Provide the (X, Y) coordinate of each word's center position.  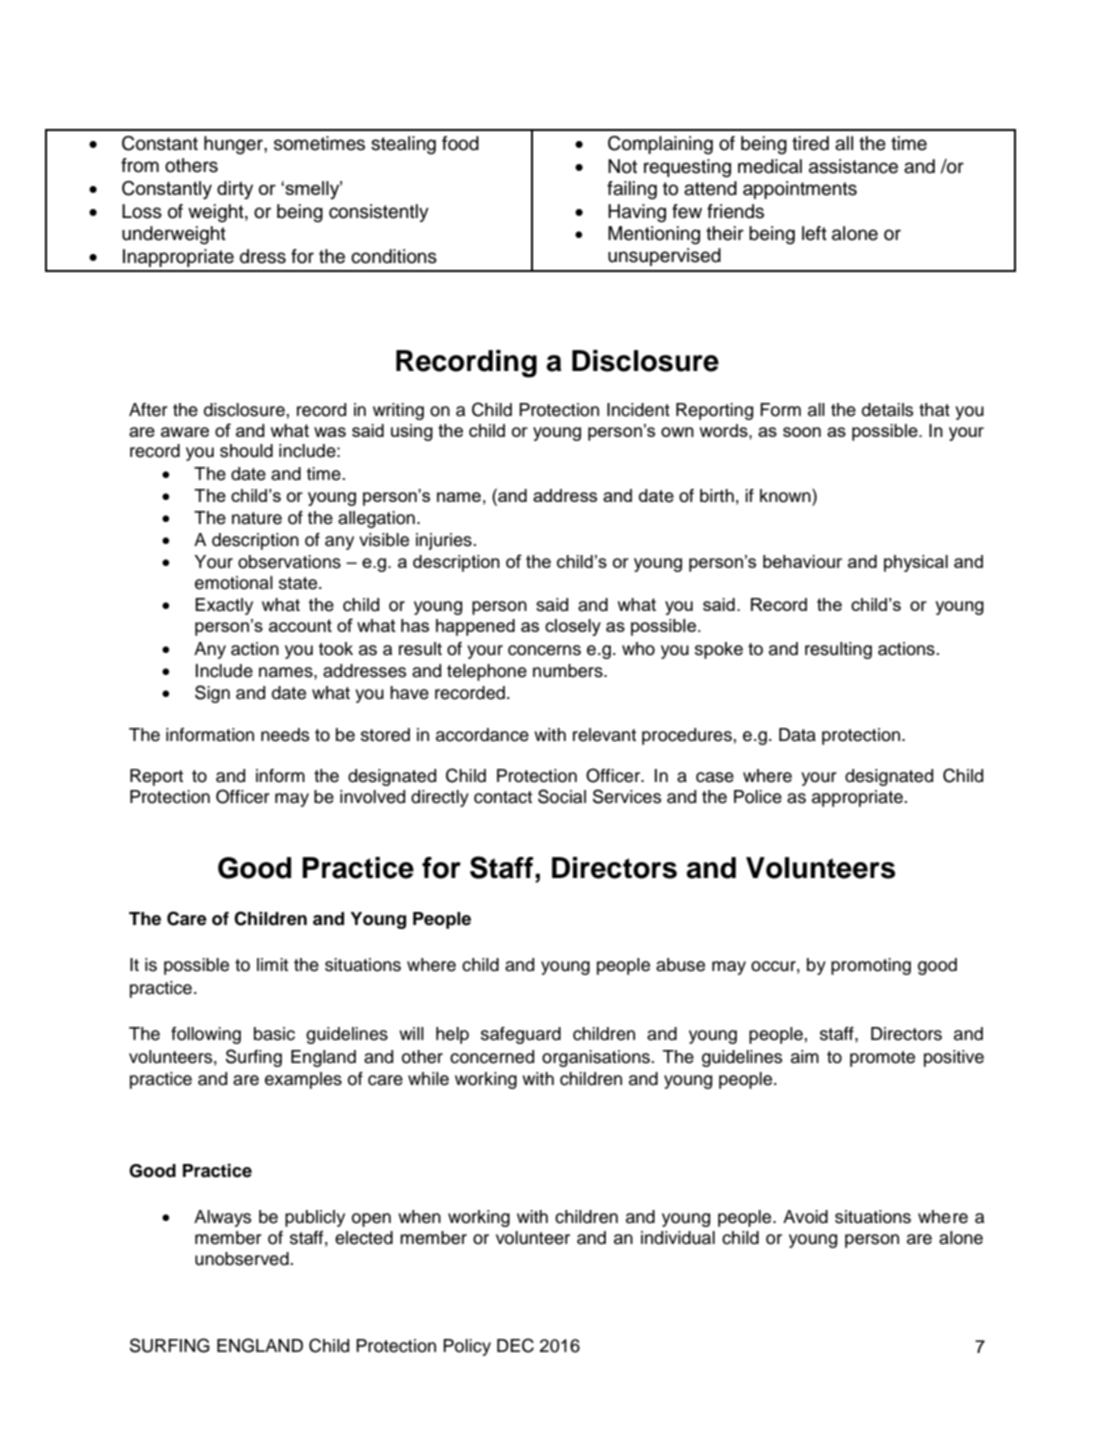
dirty (235, 190)
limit (272, 964)
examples (303, 1080)
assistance (853, 166)
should (246, 451)
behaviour (802, 561)
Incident (638, 410)
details (887, 410)
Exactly (224, 606)
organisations (597, 1058)
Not (622, 166)
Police (758, 797)
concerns (544, 650)
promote (882, 1059)
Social (562, 796)
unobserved (243, 1259)
